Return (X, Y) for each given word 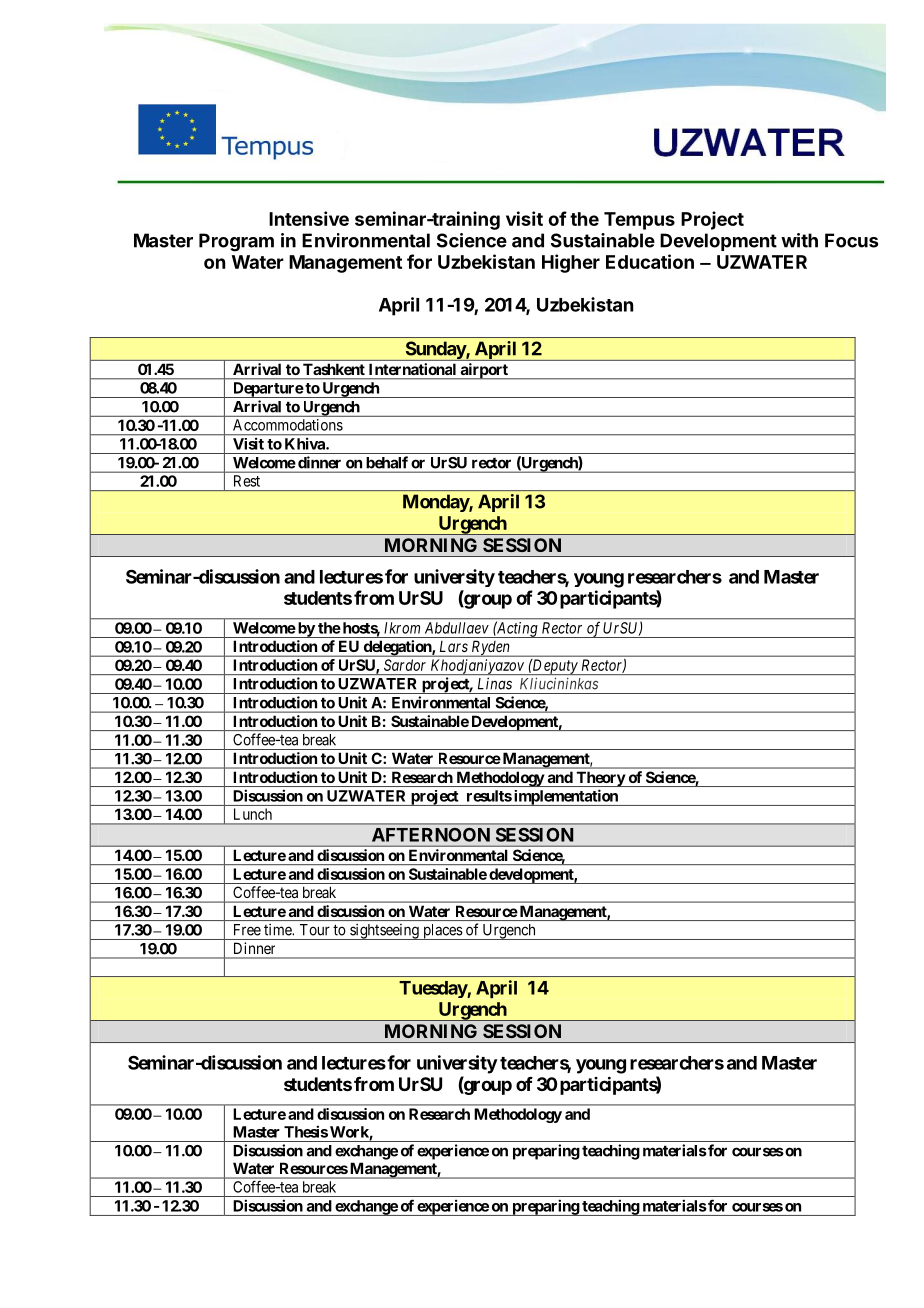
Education (650, 261)
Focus (851, 240)
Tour (315, 930)
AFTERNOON (431, 835)
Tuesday (433, 989)
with (799, 240)
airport (484, 371)
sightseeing (384, 932)
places (442, 932)
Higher (571, 263)
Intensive (309, 218)
